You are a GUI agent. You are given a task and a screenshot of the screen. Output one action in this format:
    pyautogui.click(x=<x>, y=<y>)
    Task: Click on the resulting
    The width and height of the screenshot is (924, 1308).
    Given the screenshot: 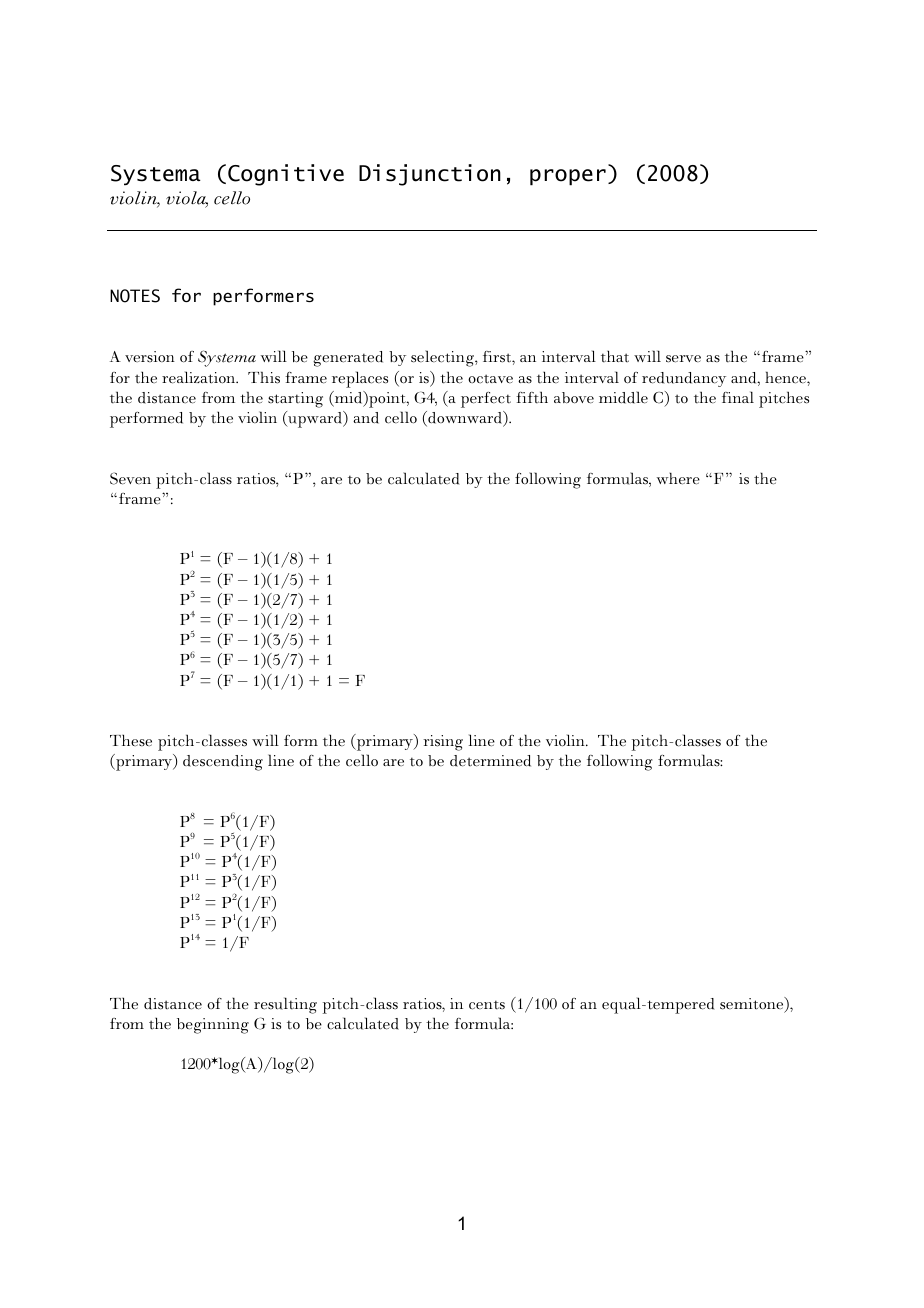 What is the action you would take?
    pyautogui.click(x=285, y=1005)
